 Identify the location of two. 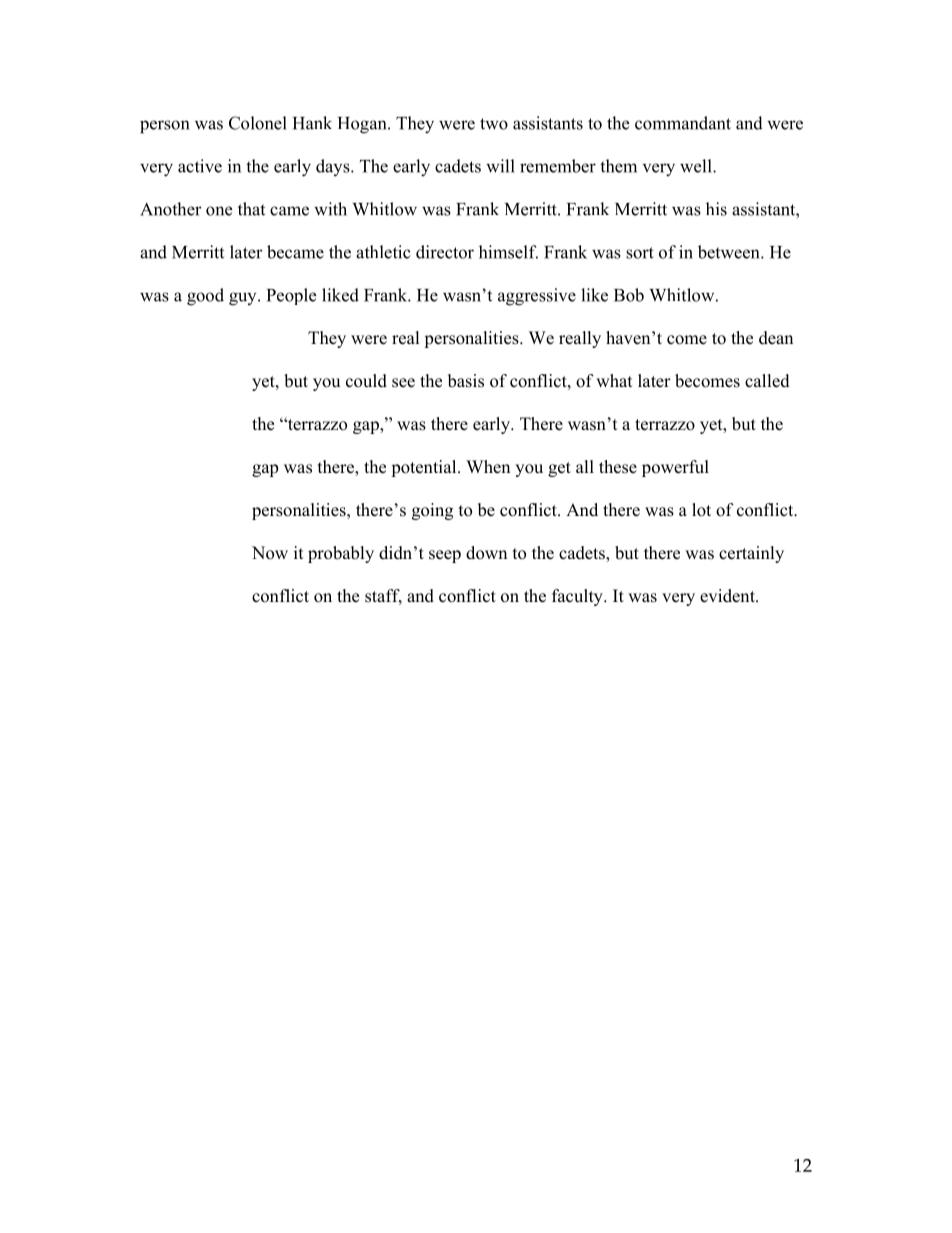
(494, 124).
